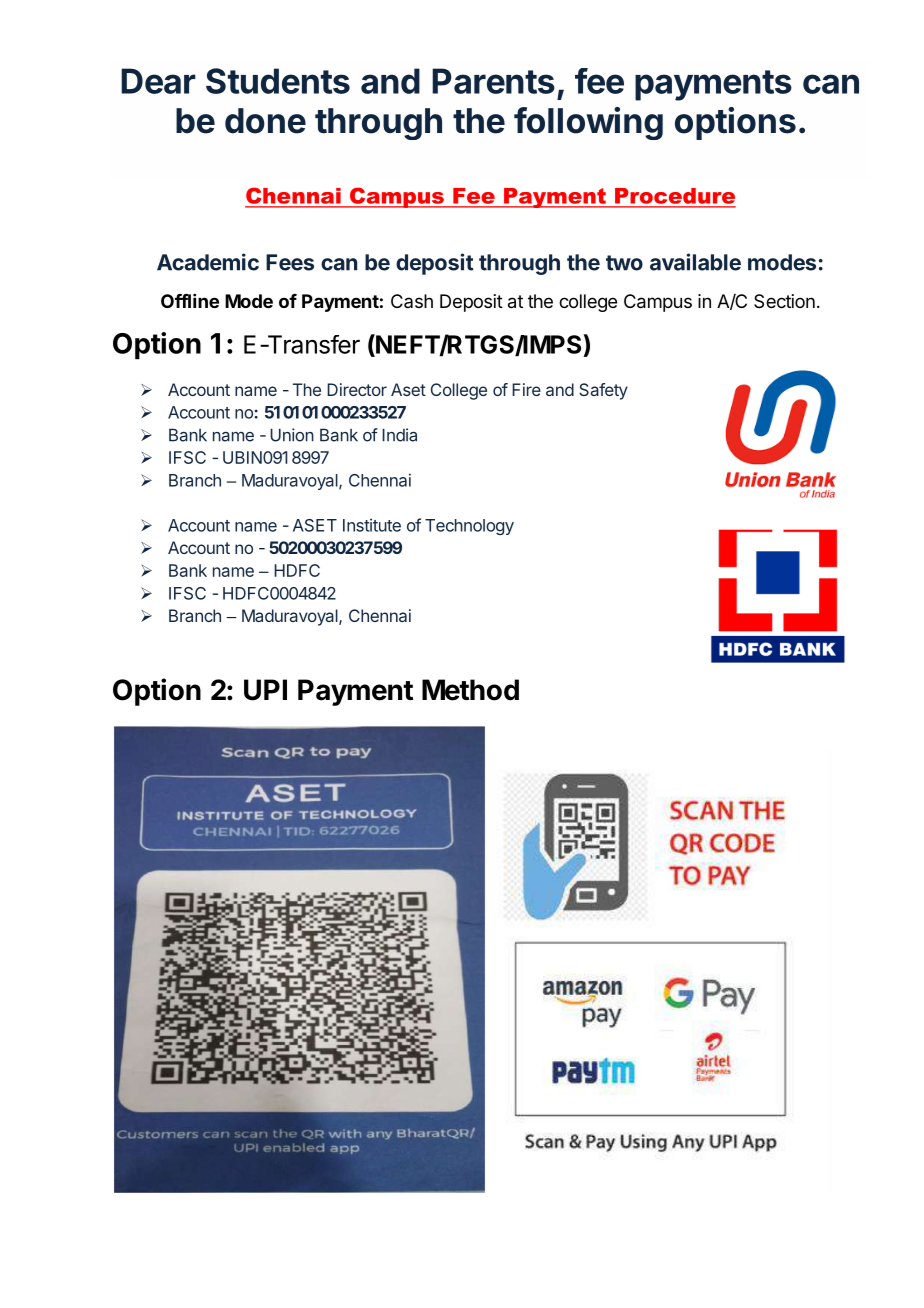 The image size is (924, 1308). What do you see at coordinates (603, 391) in the document?
I see `Safety` at bounding box center [603, 391].
